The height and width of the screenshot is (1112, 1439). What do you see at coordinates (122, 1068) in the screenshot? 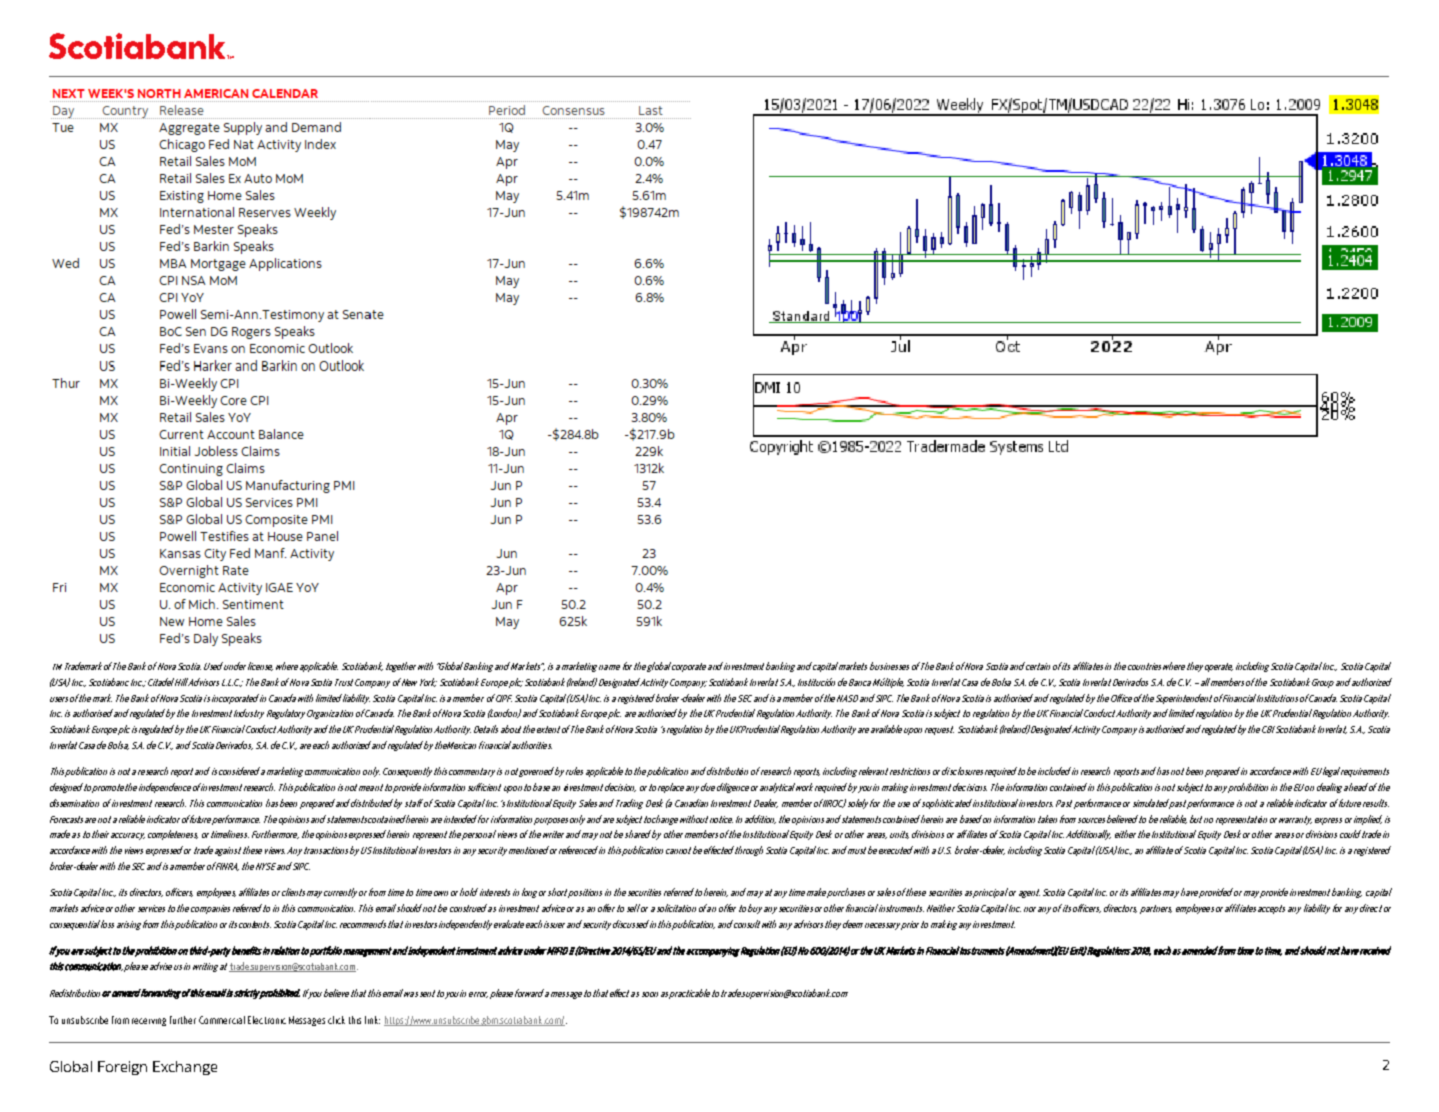
I see `Foreign` at bounding box center [122, 1068].
